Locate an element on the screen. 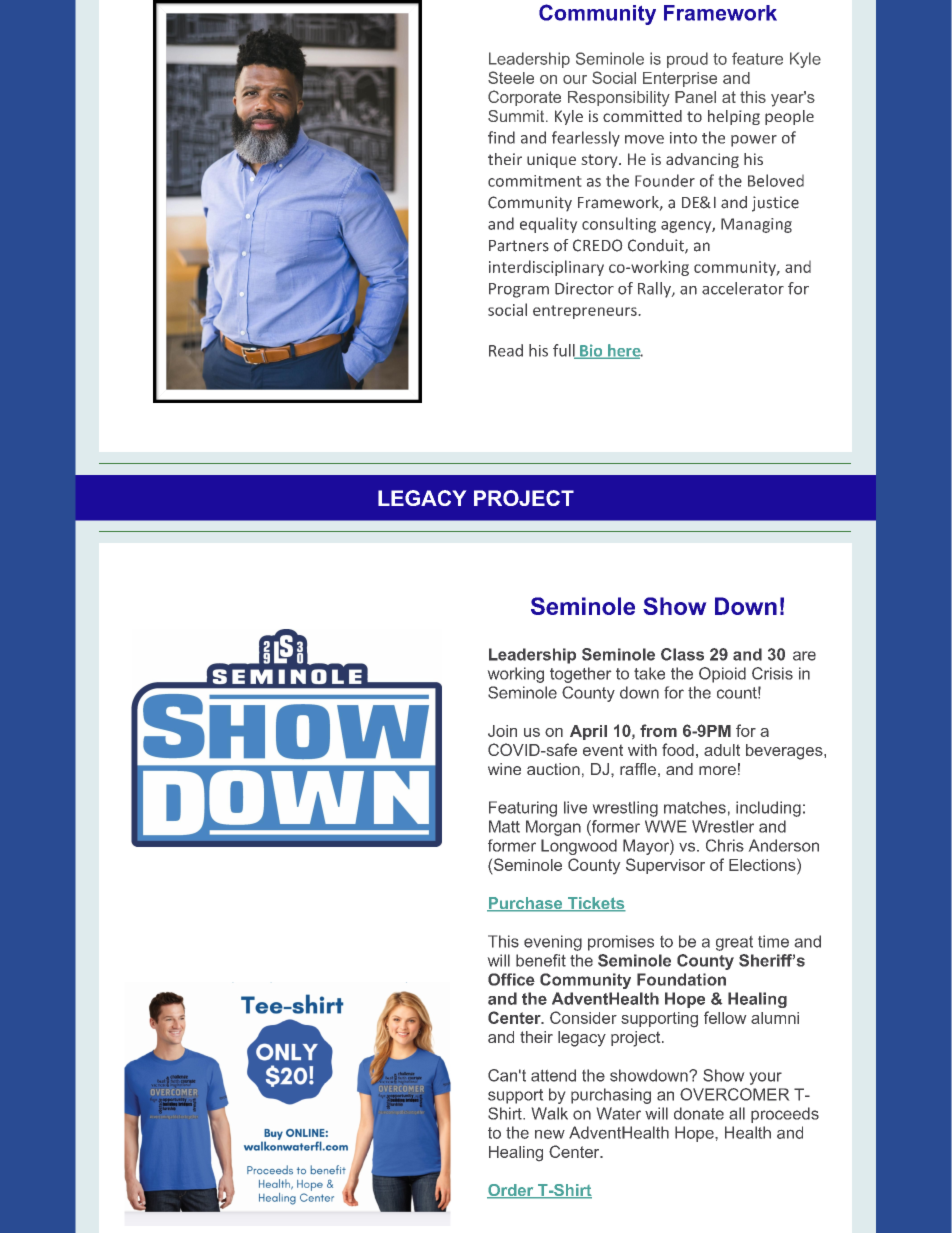 Image resolution: width=952 pixels, height=1233 pixels. proceeds is located at coordinates (785, 1115).
